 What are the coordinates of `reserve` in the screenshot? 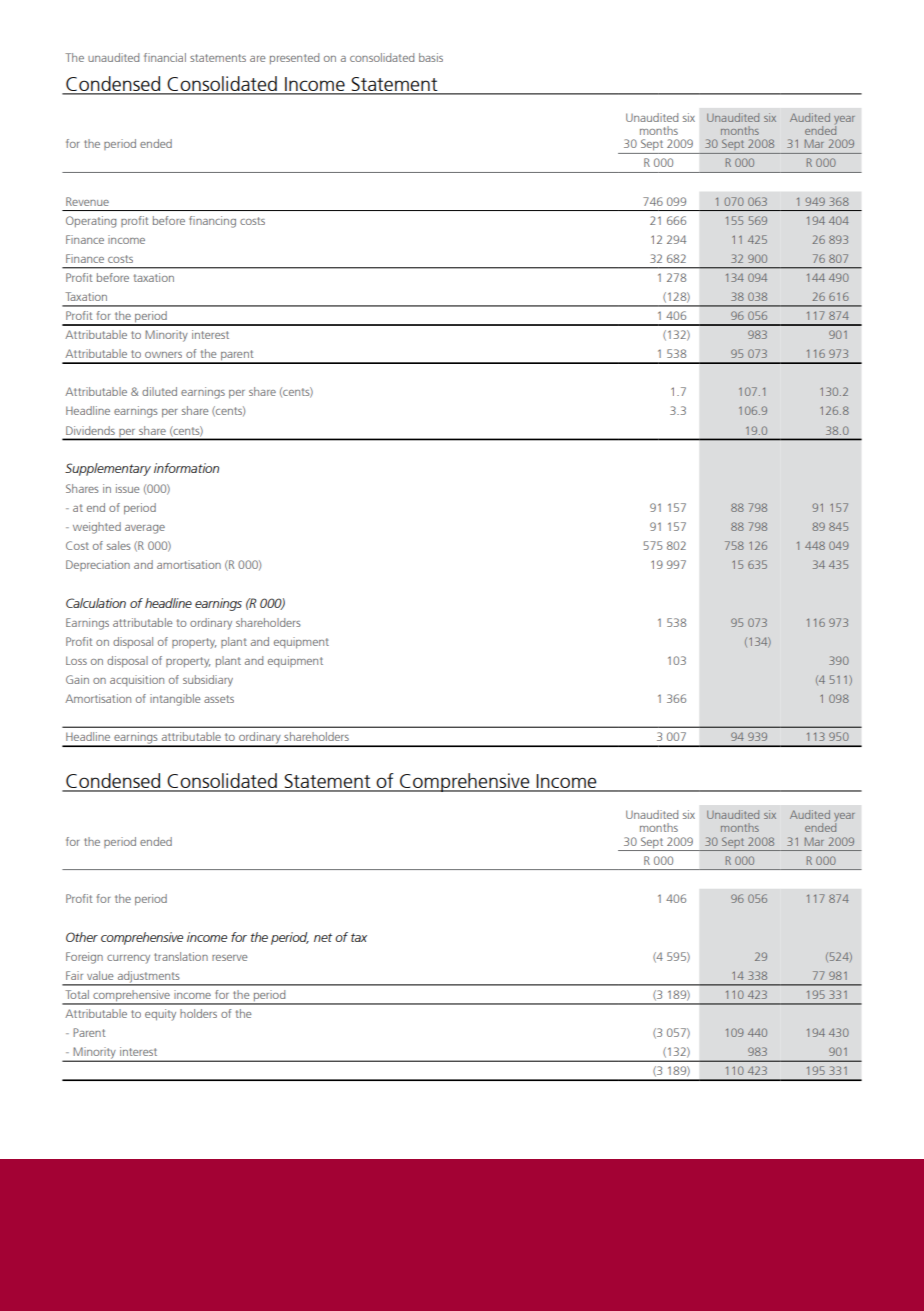 It's located at (229, 958).
